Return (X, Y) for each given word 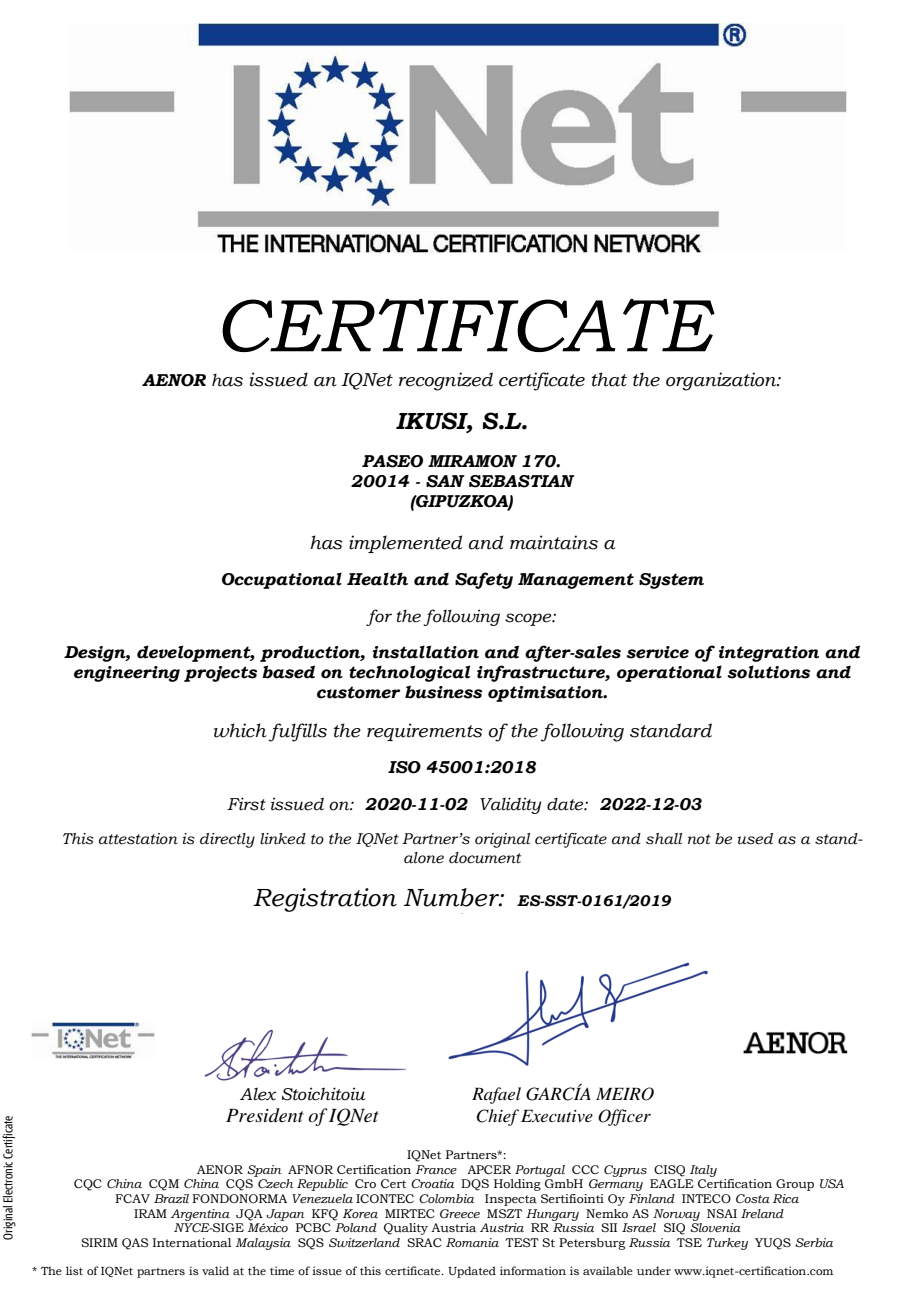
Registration (325, 900)
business (443, 692)
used (755, 839)
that (609, 379)
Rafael (496, 1095)
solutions (768, 672)
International (192, 1242)
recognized (446, 381)
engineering (127, 674)
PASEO (392, 461)
